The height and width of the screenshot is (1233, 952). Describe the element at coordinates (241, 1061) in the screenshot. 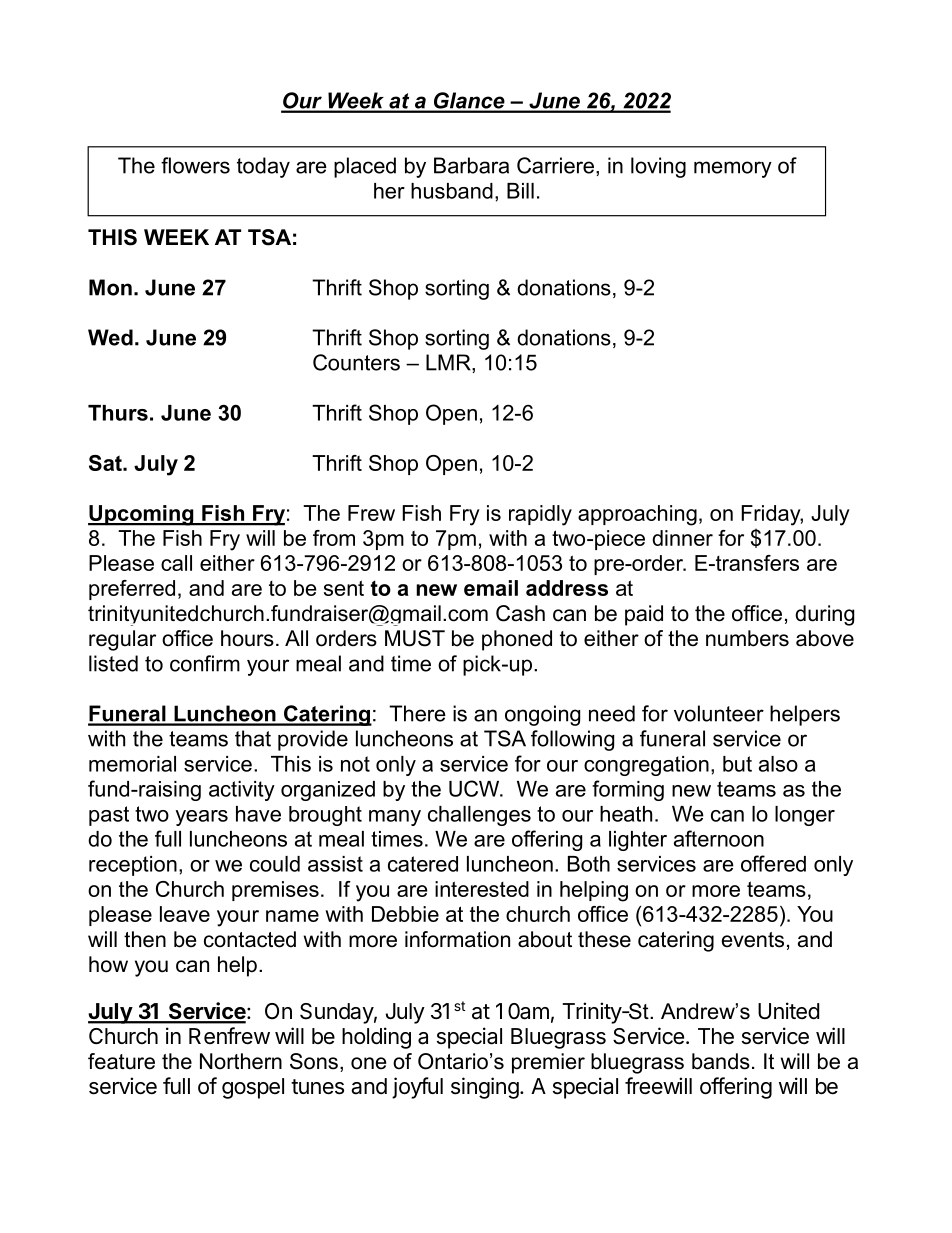

I see `Northern` at that location.
